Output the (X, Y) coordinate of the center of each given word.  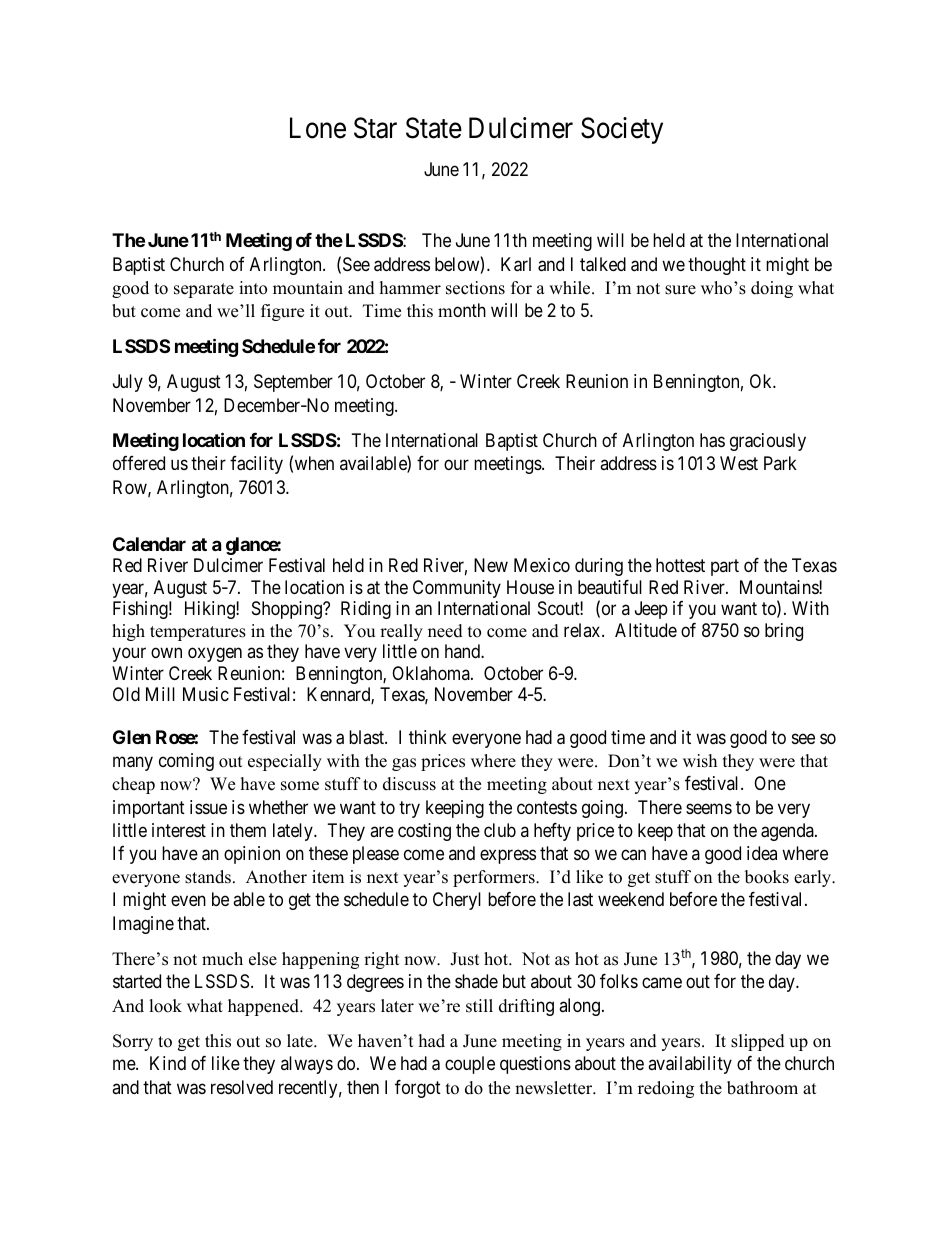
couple (470, 1065)
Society (622, 130)
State (434, 128)
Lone (318, 128)
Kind (168, 1063)
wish (700, 761)
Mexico (542, 565)
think (428, 737)
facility (256, 465)
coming (186, 762)
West (739, 463)
